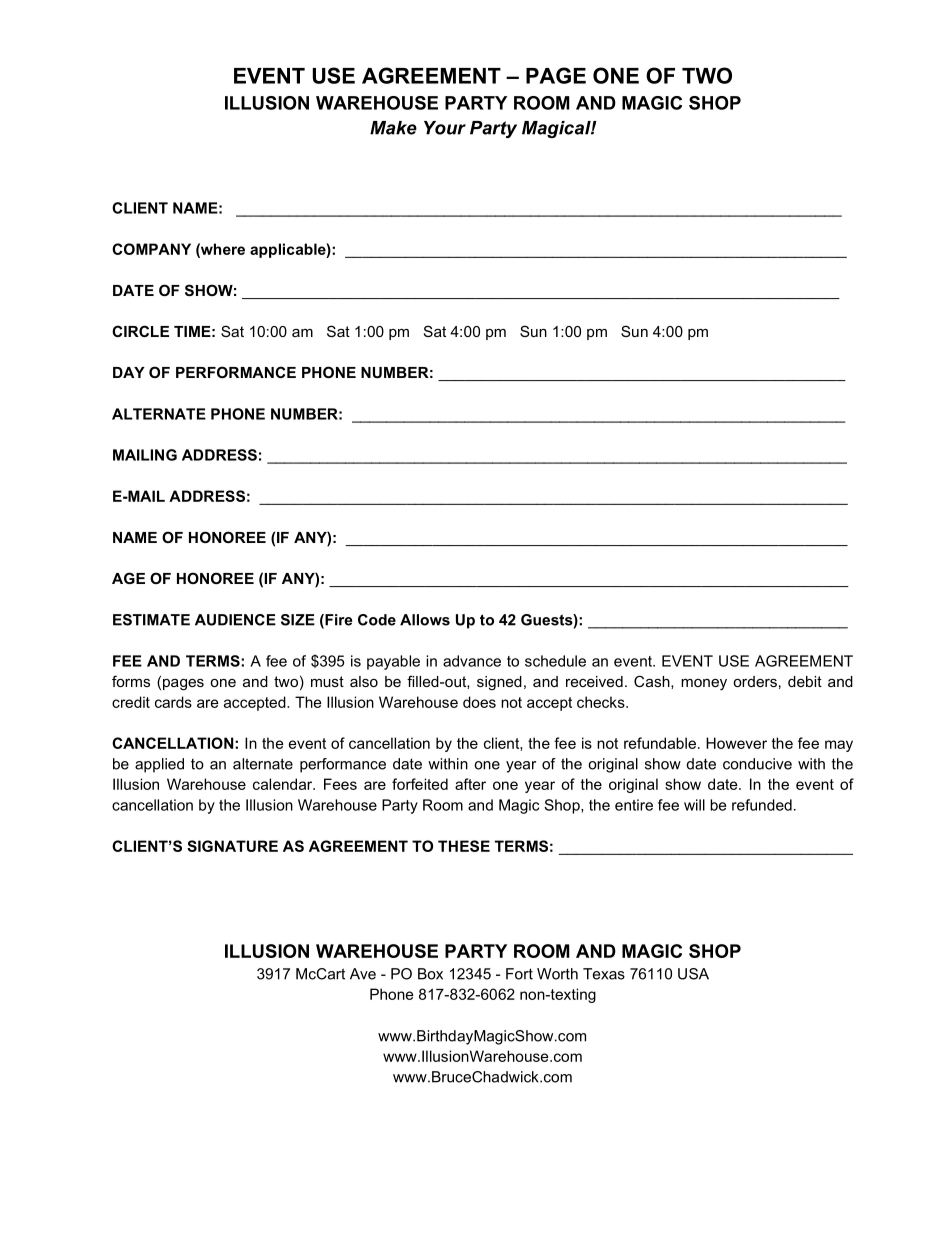  What do you see at coordinates (519, 974) in the screenshot?
I see `Fort` at bounding box center [519, 974].
